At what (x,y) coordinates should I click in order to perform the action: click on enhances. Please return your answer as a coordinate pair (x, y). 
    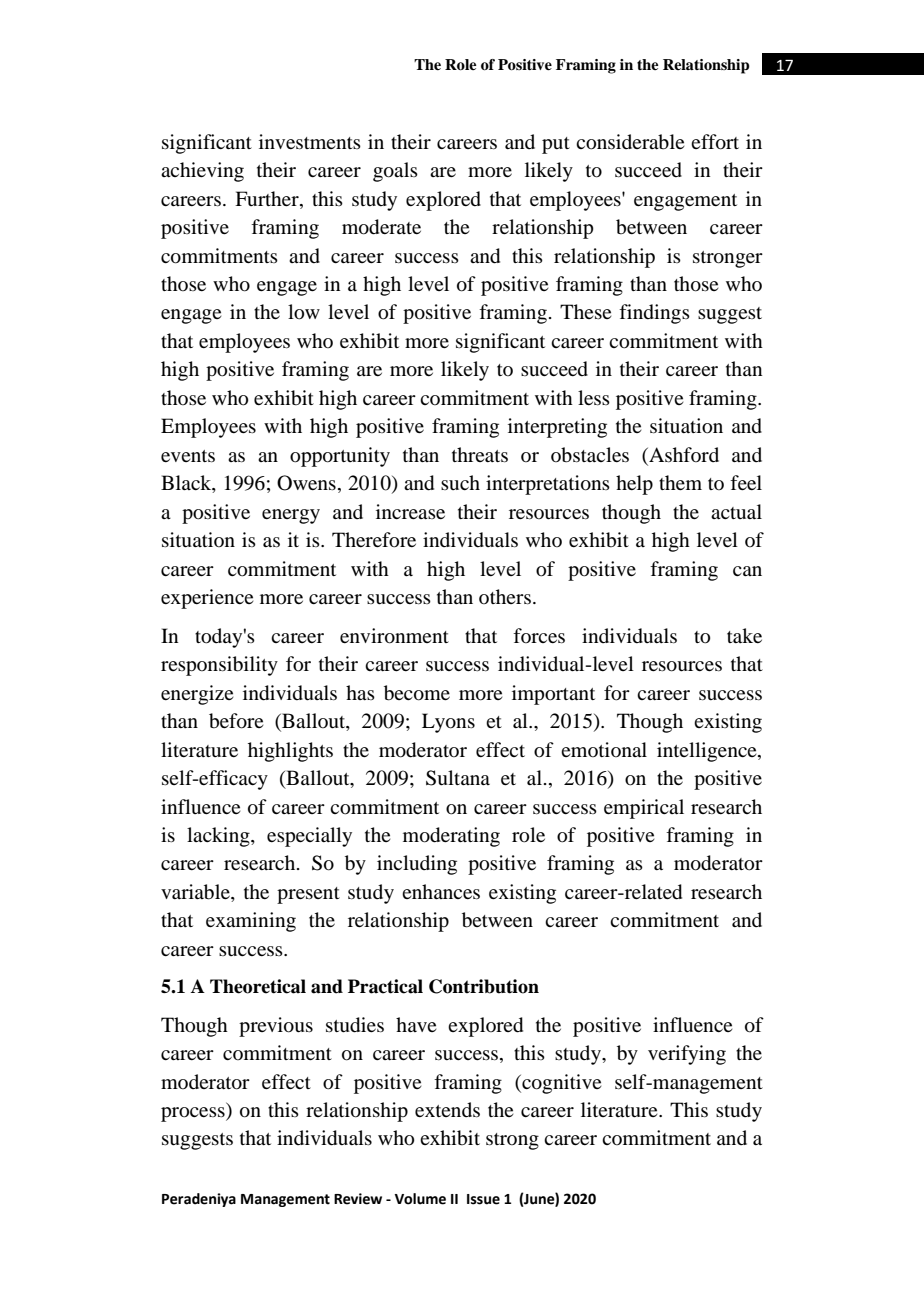
    Looking at the image, I should click on (441, 891).
